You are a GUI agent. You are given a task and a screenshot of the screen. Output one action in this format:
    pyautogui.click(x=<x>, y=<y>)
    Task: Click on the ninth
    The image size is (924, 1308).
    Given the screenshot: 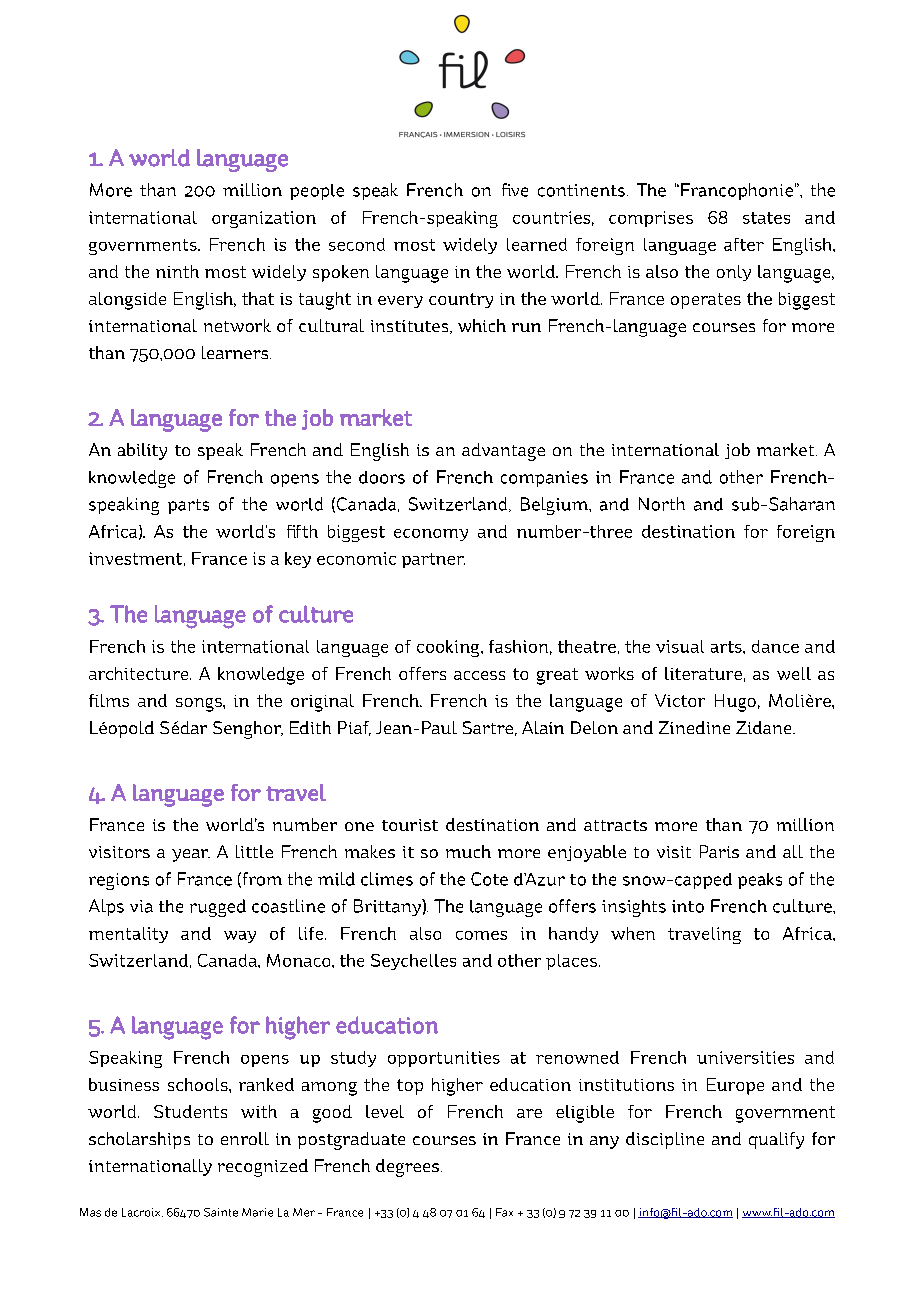 What is the action you would take?
    pyautogui.click(x=177, y=271)
